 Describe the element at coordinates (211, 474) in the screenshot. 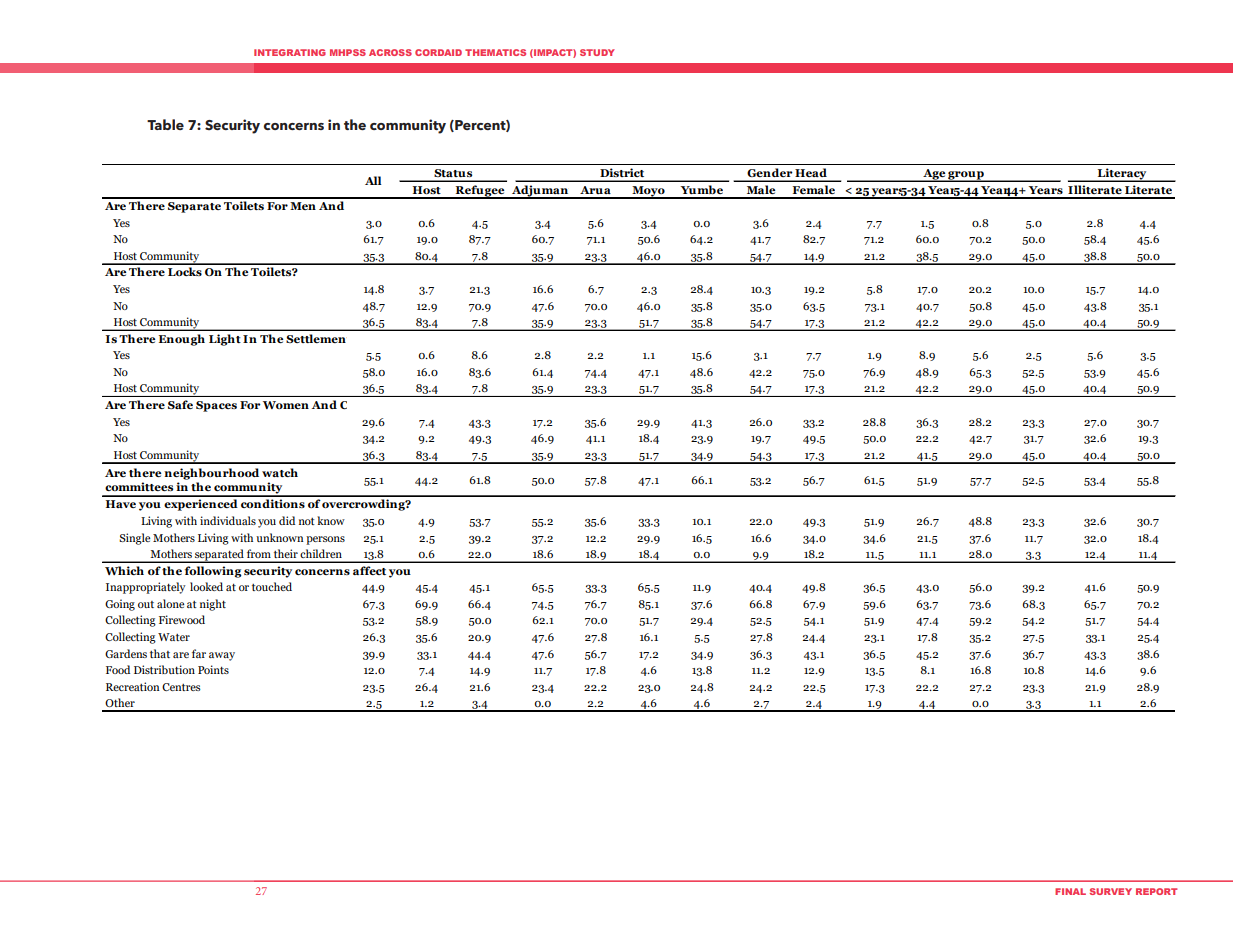

I see `neighbourhood` at that location.
